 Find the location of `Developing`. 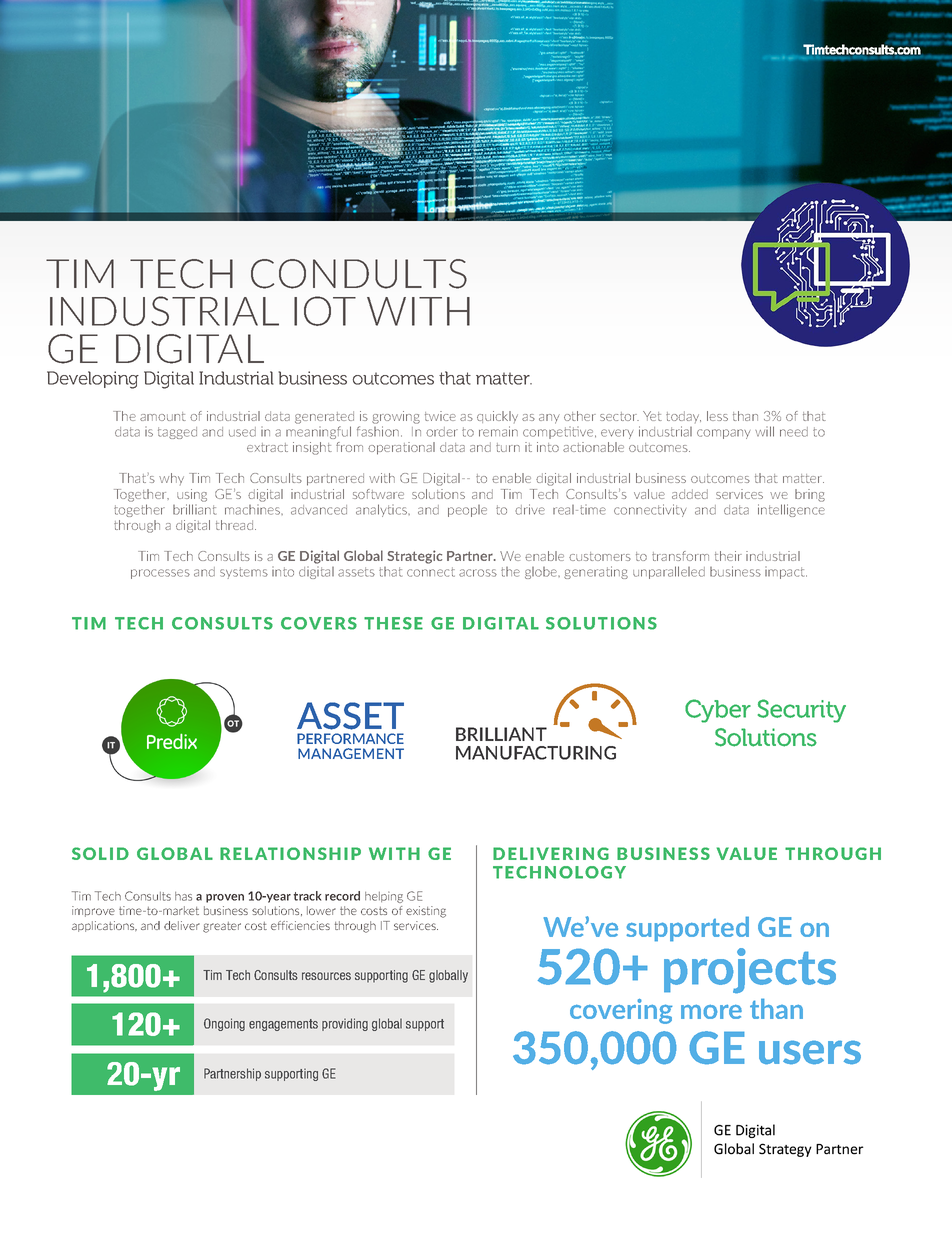

Developing is located at coordinates (93, 380).
